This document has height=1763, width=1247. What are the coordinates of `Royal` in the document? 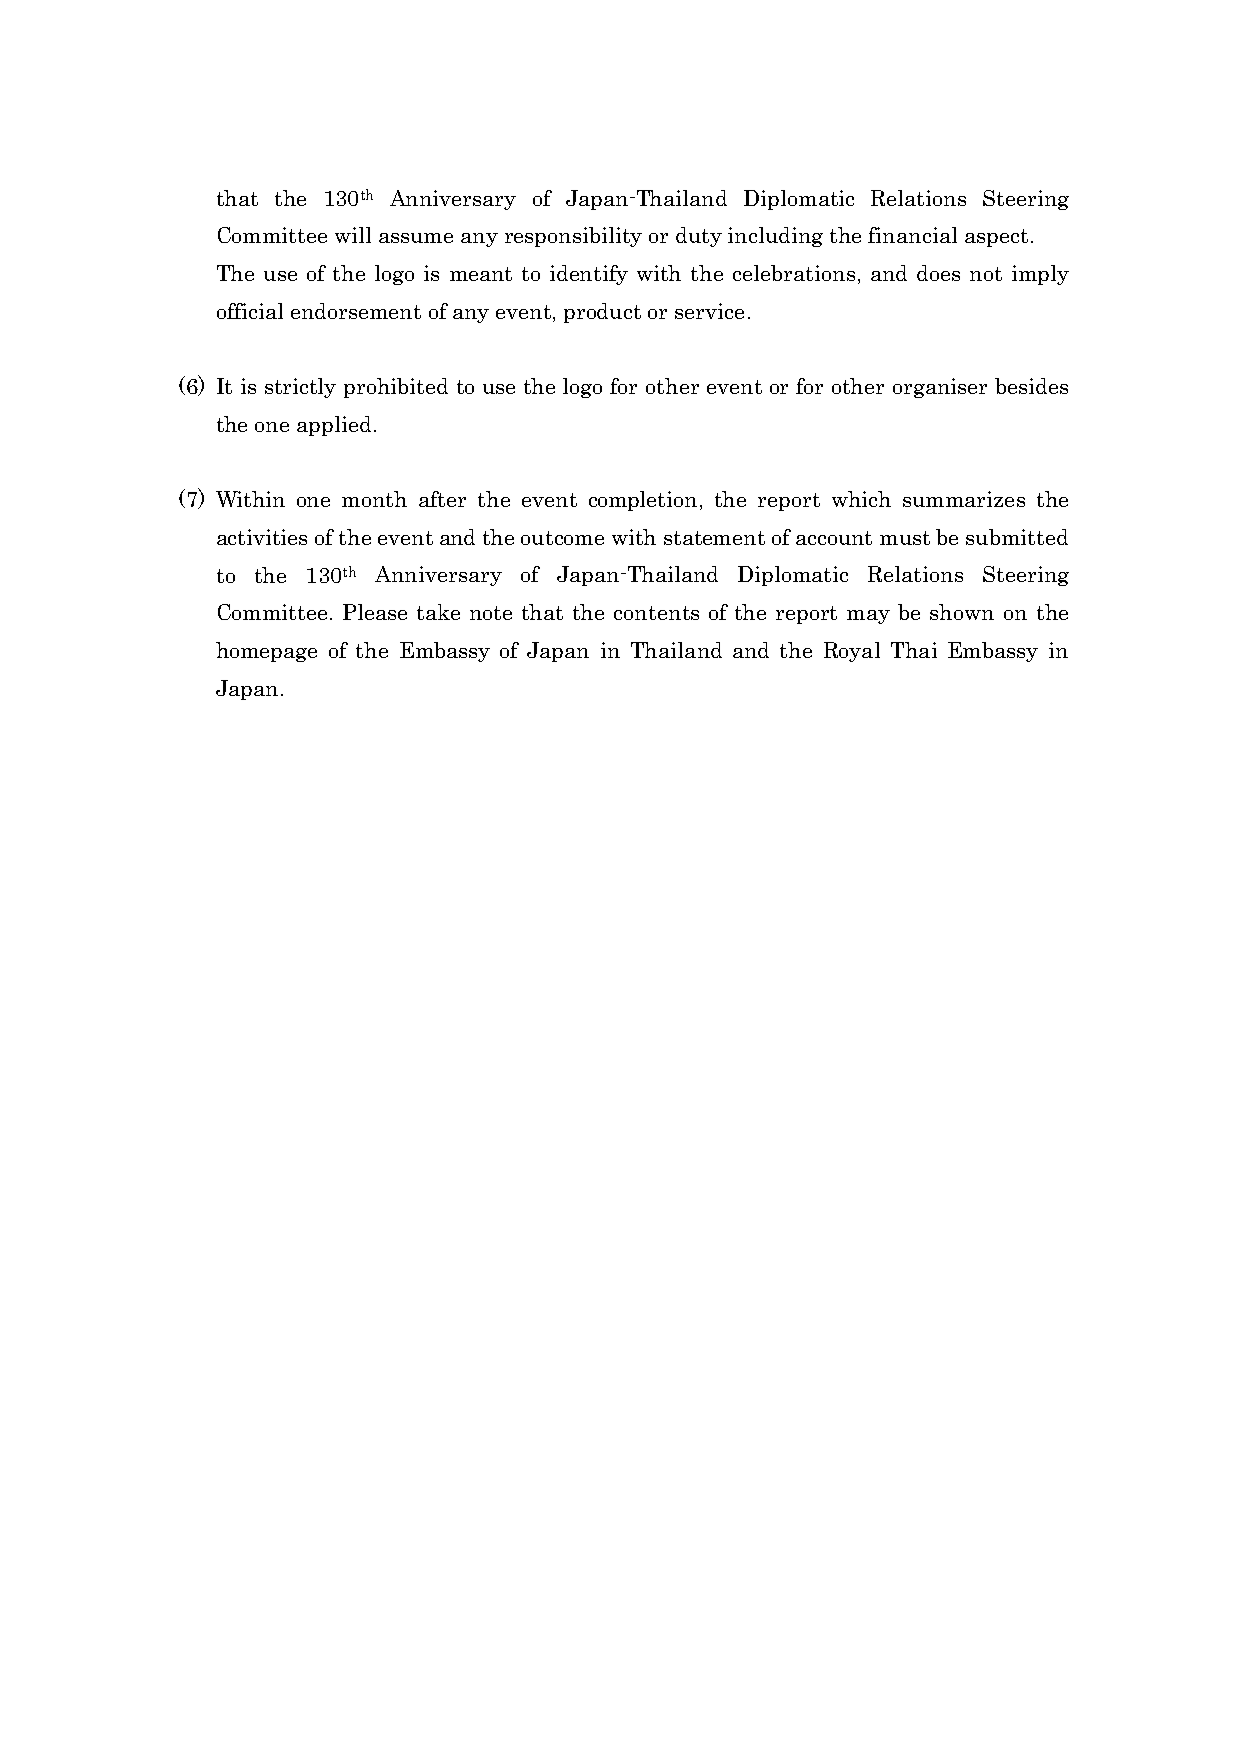 It's located at (852, 652).
